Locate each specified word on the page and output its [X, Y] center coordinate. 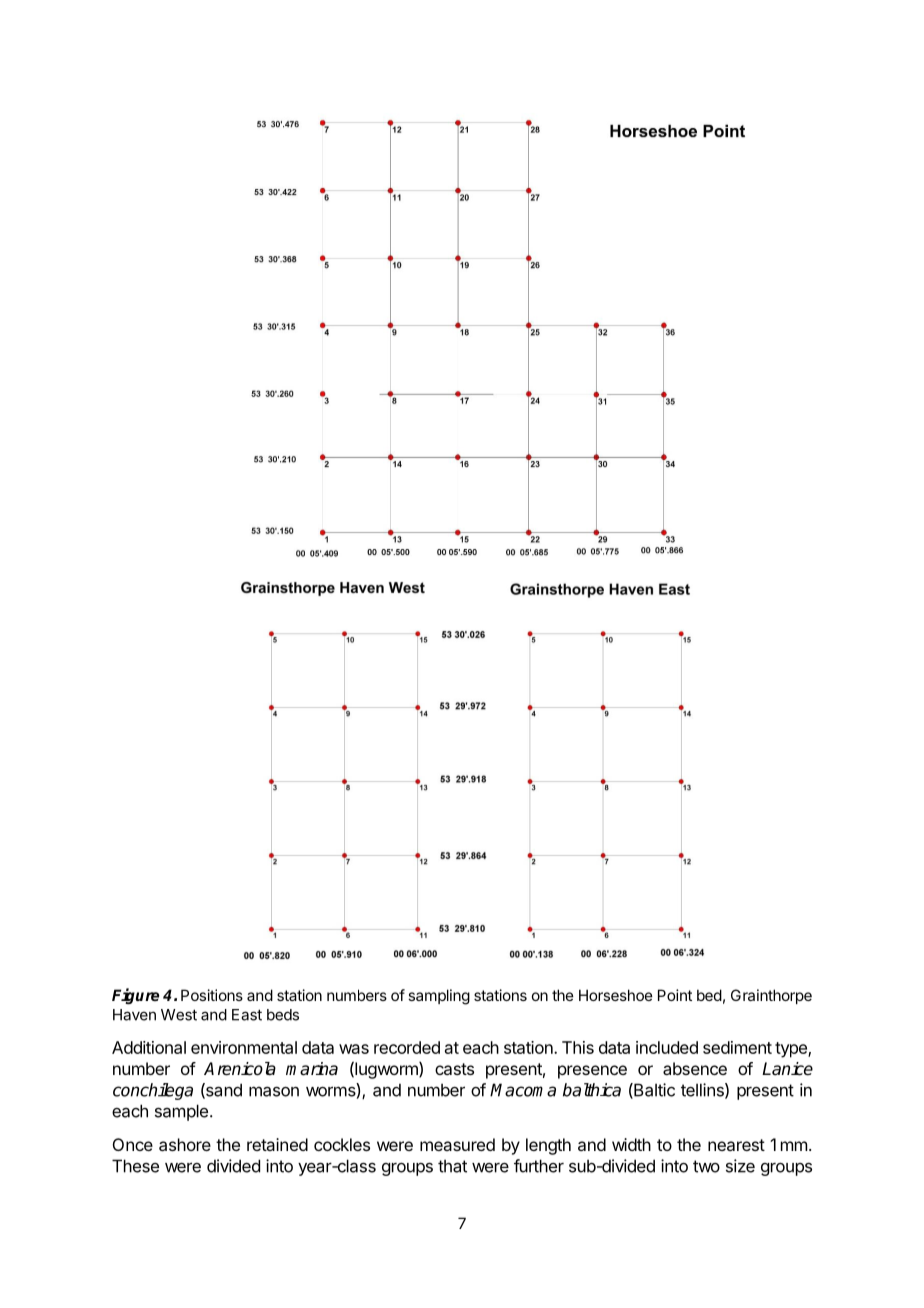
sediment [737, 1047]
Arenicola [240, 1069]
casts [454, 1069]
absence [695, 1068]
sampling [439, 997]
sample [181, 1112]
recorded [407, 1047]
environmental [244, 1047]
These [135, 1166]
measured [457, 1144]
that [452, 1166]
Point [675, 995]
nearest [736, 1145]
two [706, 1166]
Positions [212, 995]
